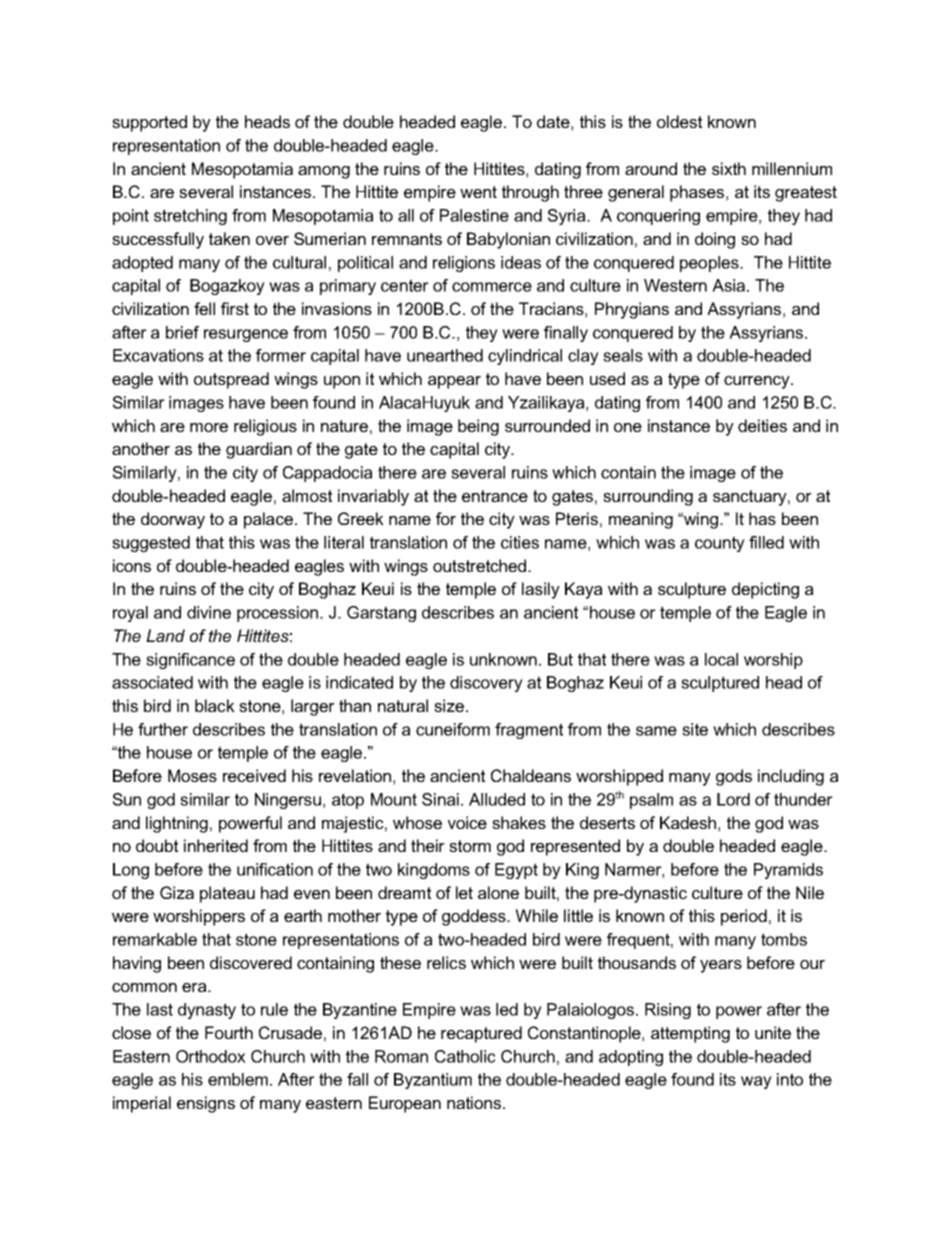 The height and width of the screenshot is (1233, 952). I want to click on currency, so click(758, 382).
